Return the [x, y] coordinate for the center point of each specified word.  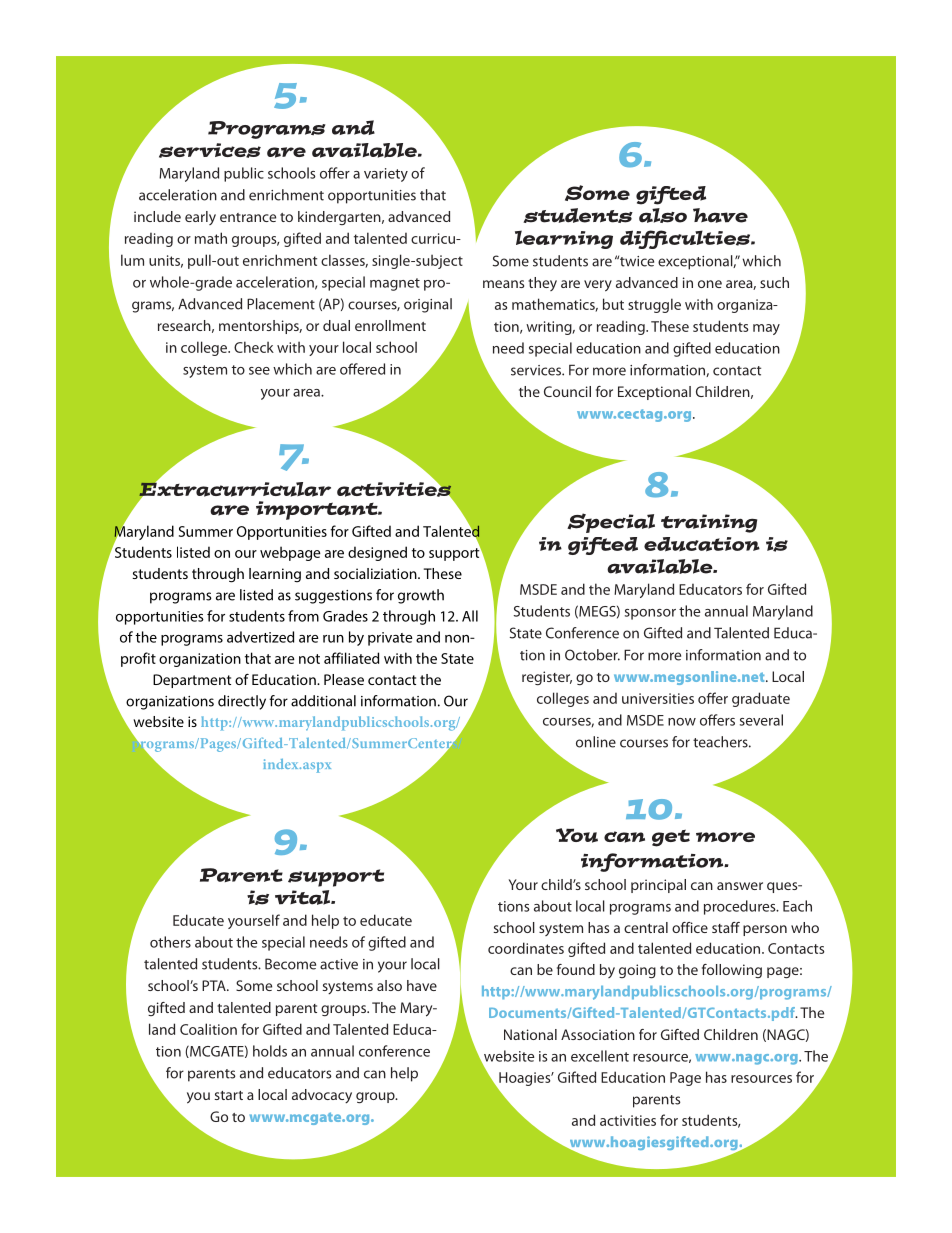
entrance [248, 217]
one [710, 284]
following [732, 971]
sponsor [650, 614]
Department [192, 681]
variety [386, 175]
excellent [600, 1056]
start [229, 1095]
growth [421, 596]
